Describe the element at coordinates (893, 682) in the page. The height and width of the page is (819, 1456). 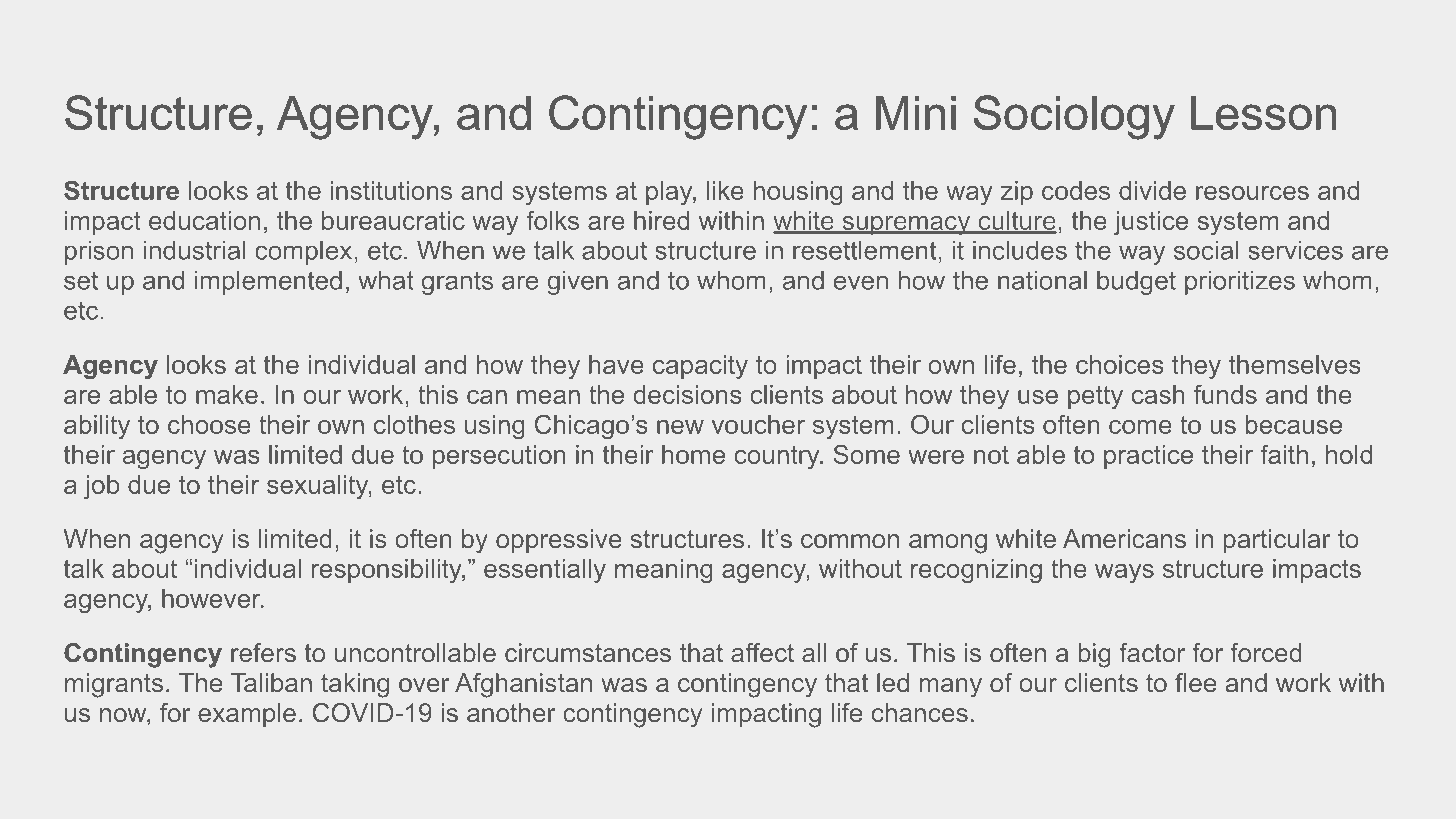
I see `led` at that location.
